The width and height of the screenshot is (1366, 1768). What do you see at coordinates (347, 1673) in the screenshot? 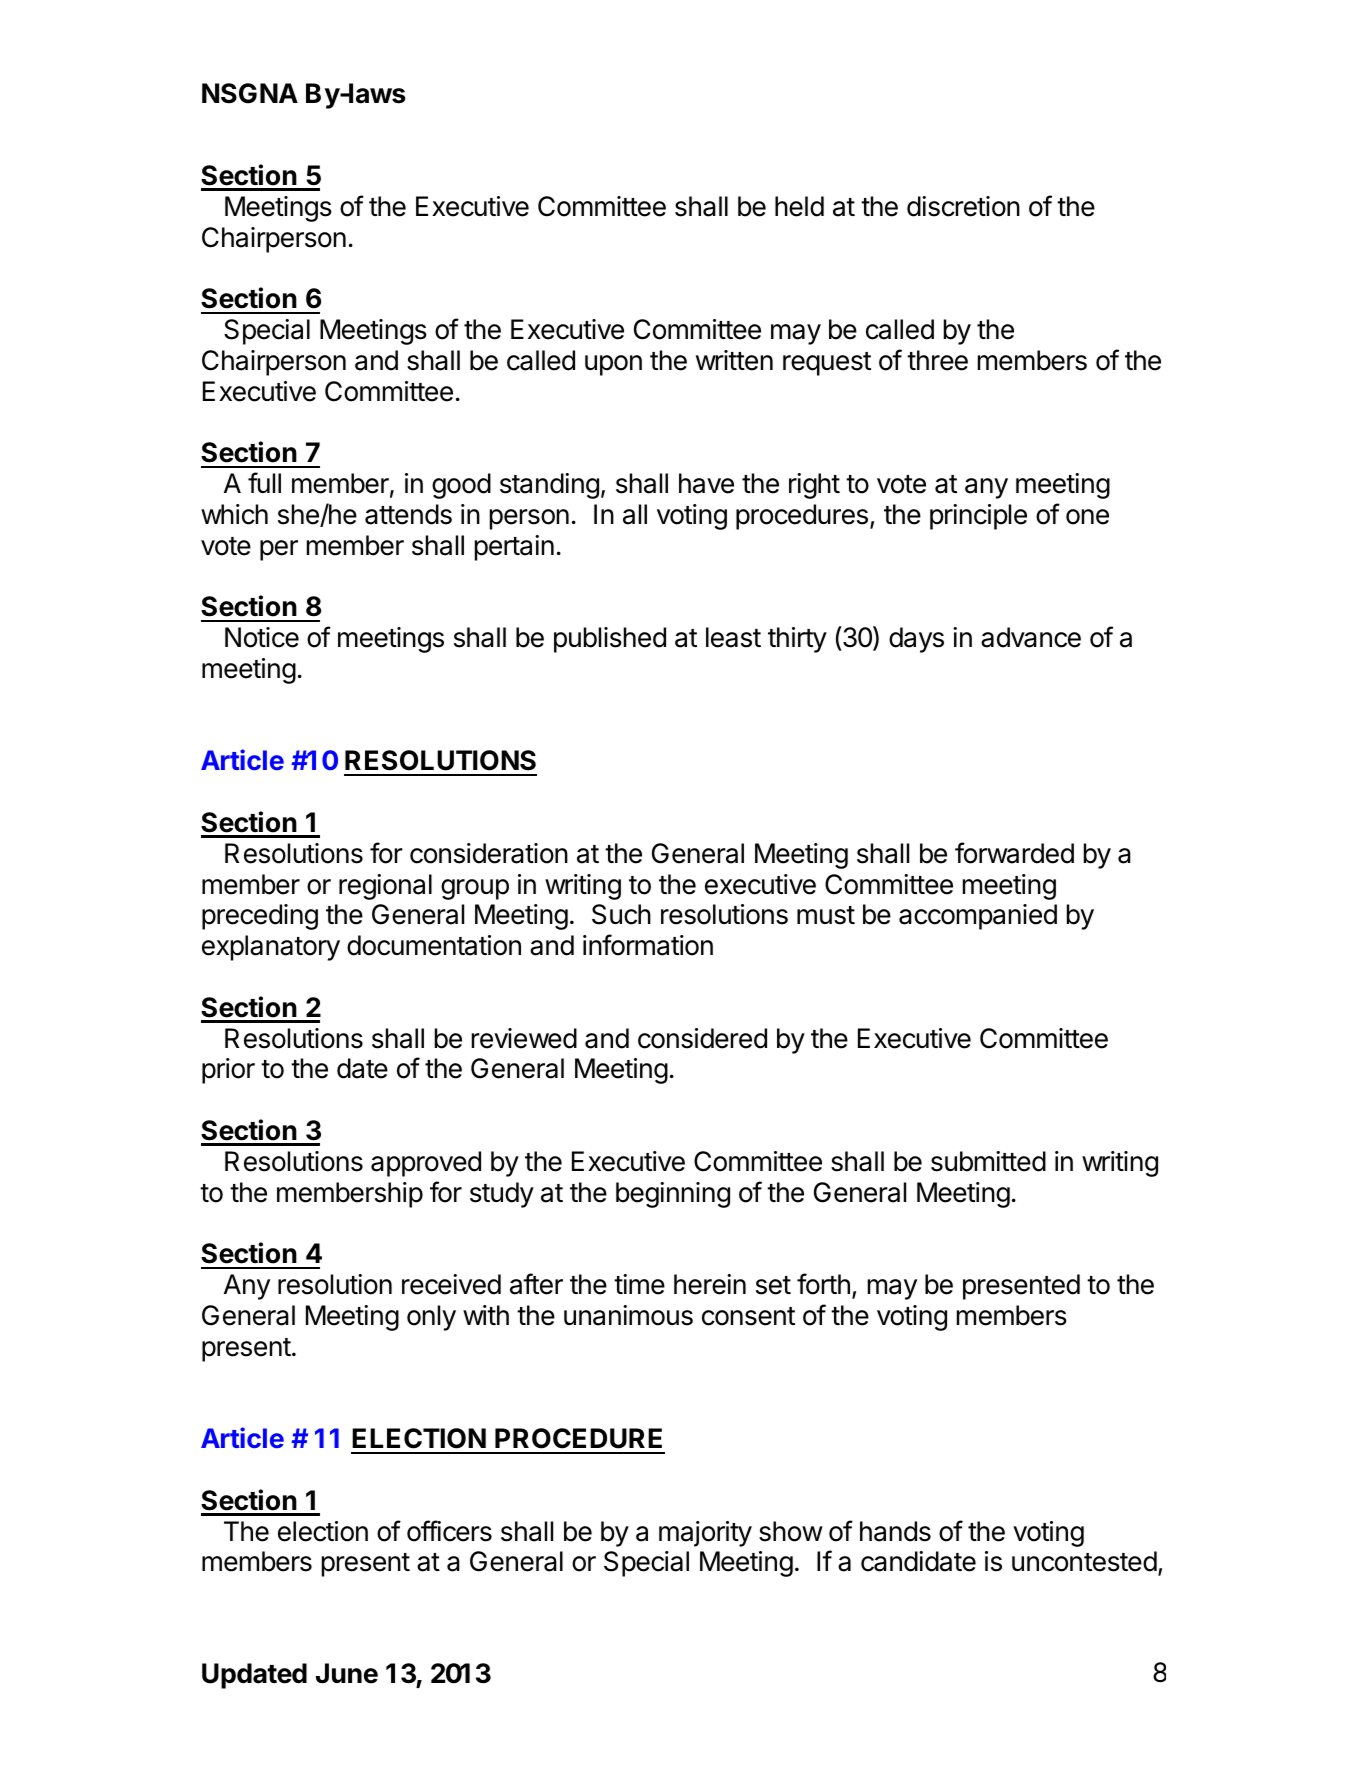
I see `June` at bounding box center [347, 1673].
